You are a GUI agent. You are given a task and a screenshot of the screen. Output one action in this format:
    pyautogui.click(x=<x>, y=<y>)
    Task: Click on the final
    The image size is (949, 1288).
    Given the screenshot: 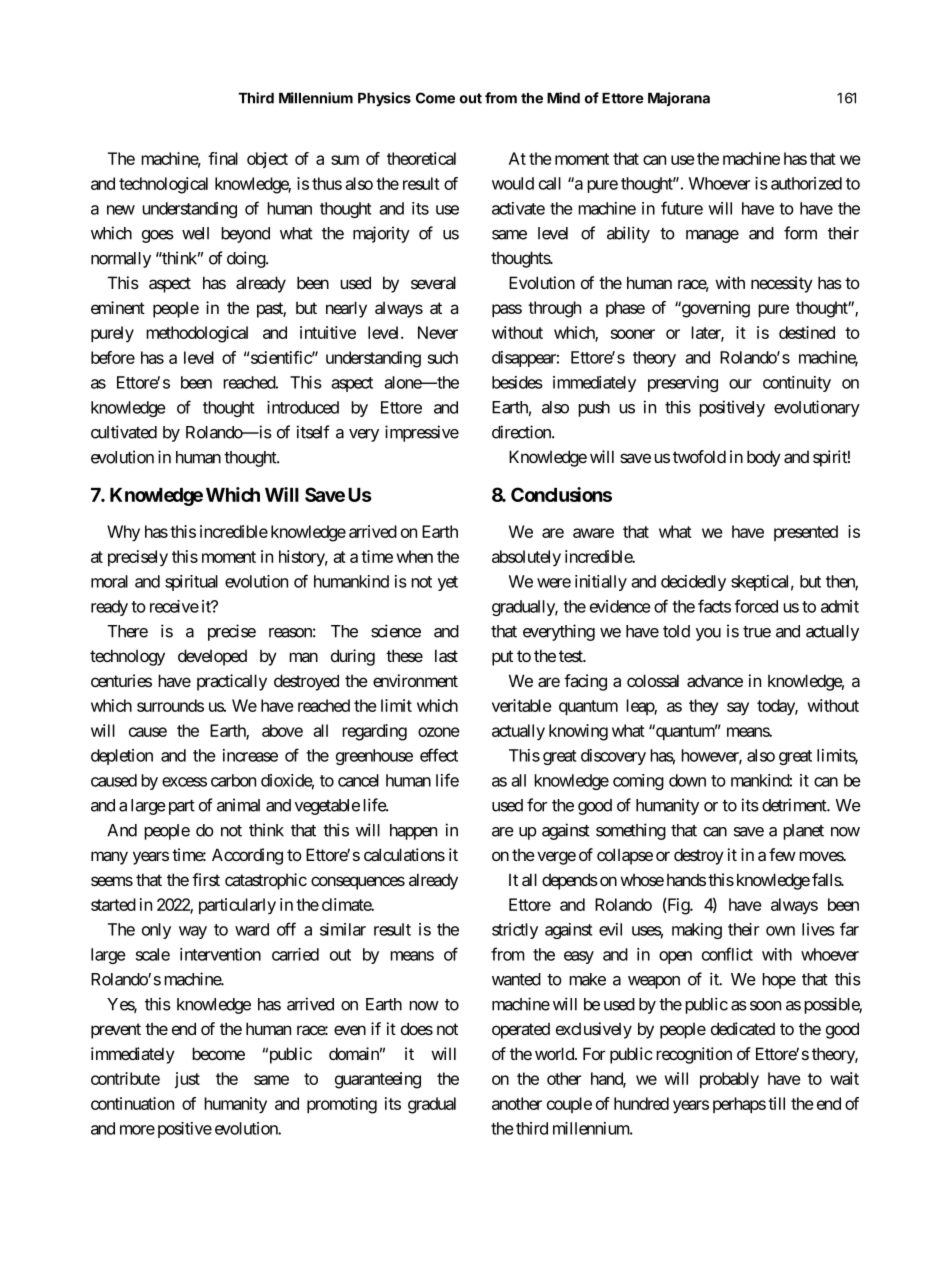 What is the action you would take?
    pyautogui.click(x=223, y=158)
